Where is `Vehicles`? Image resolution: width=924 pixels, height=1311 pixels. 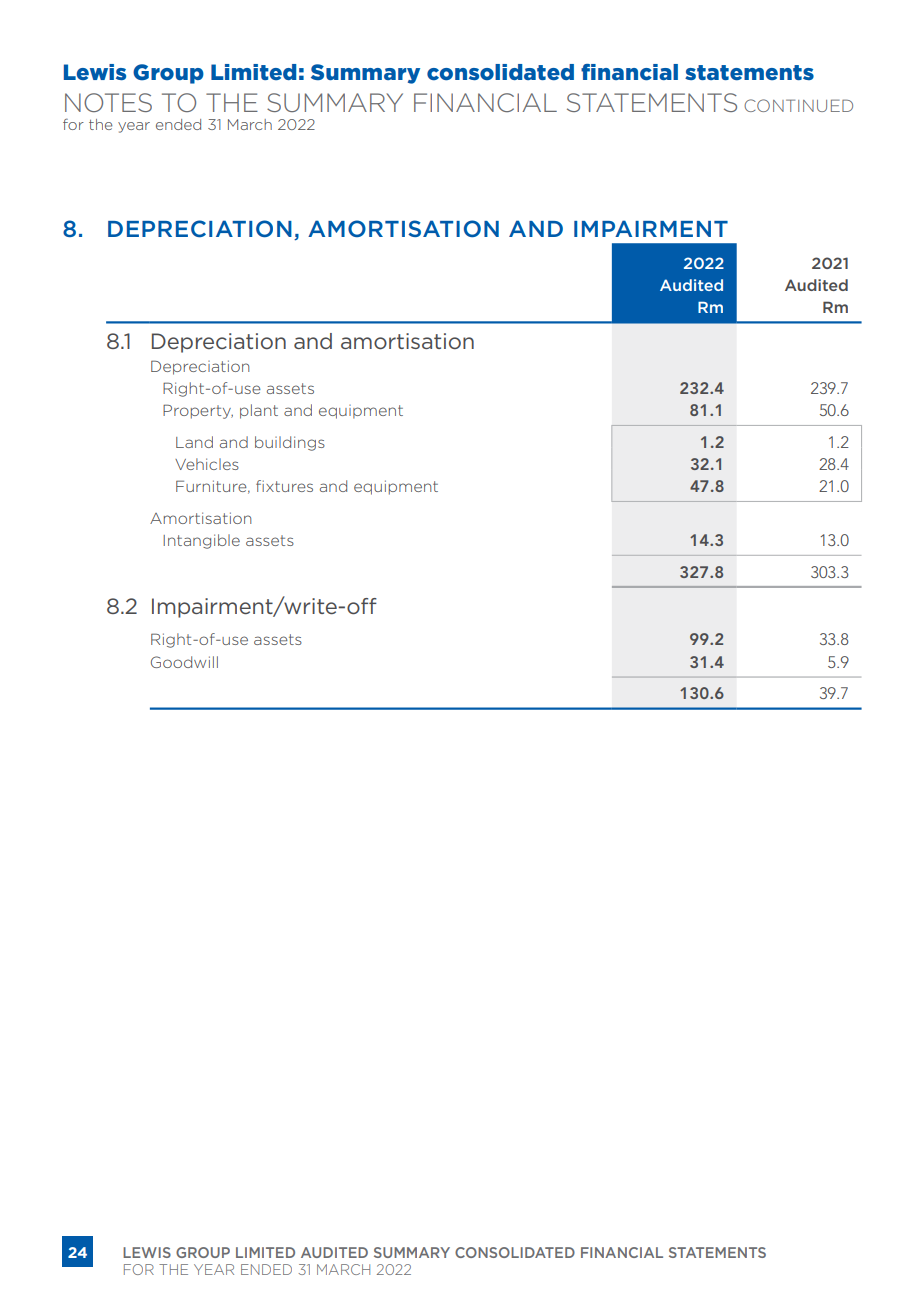 Vehicles is located at coordinates (207, 464).
